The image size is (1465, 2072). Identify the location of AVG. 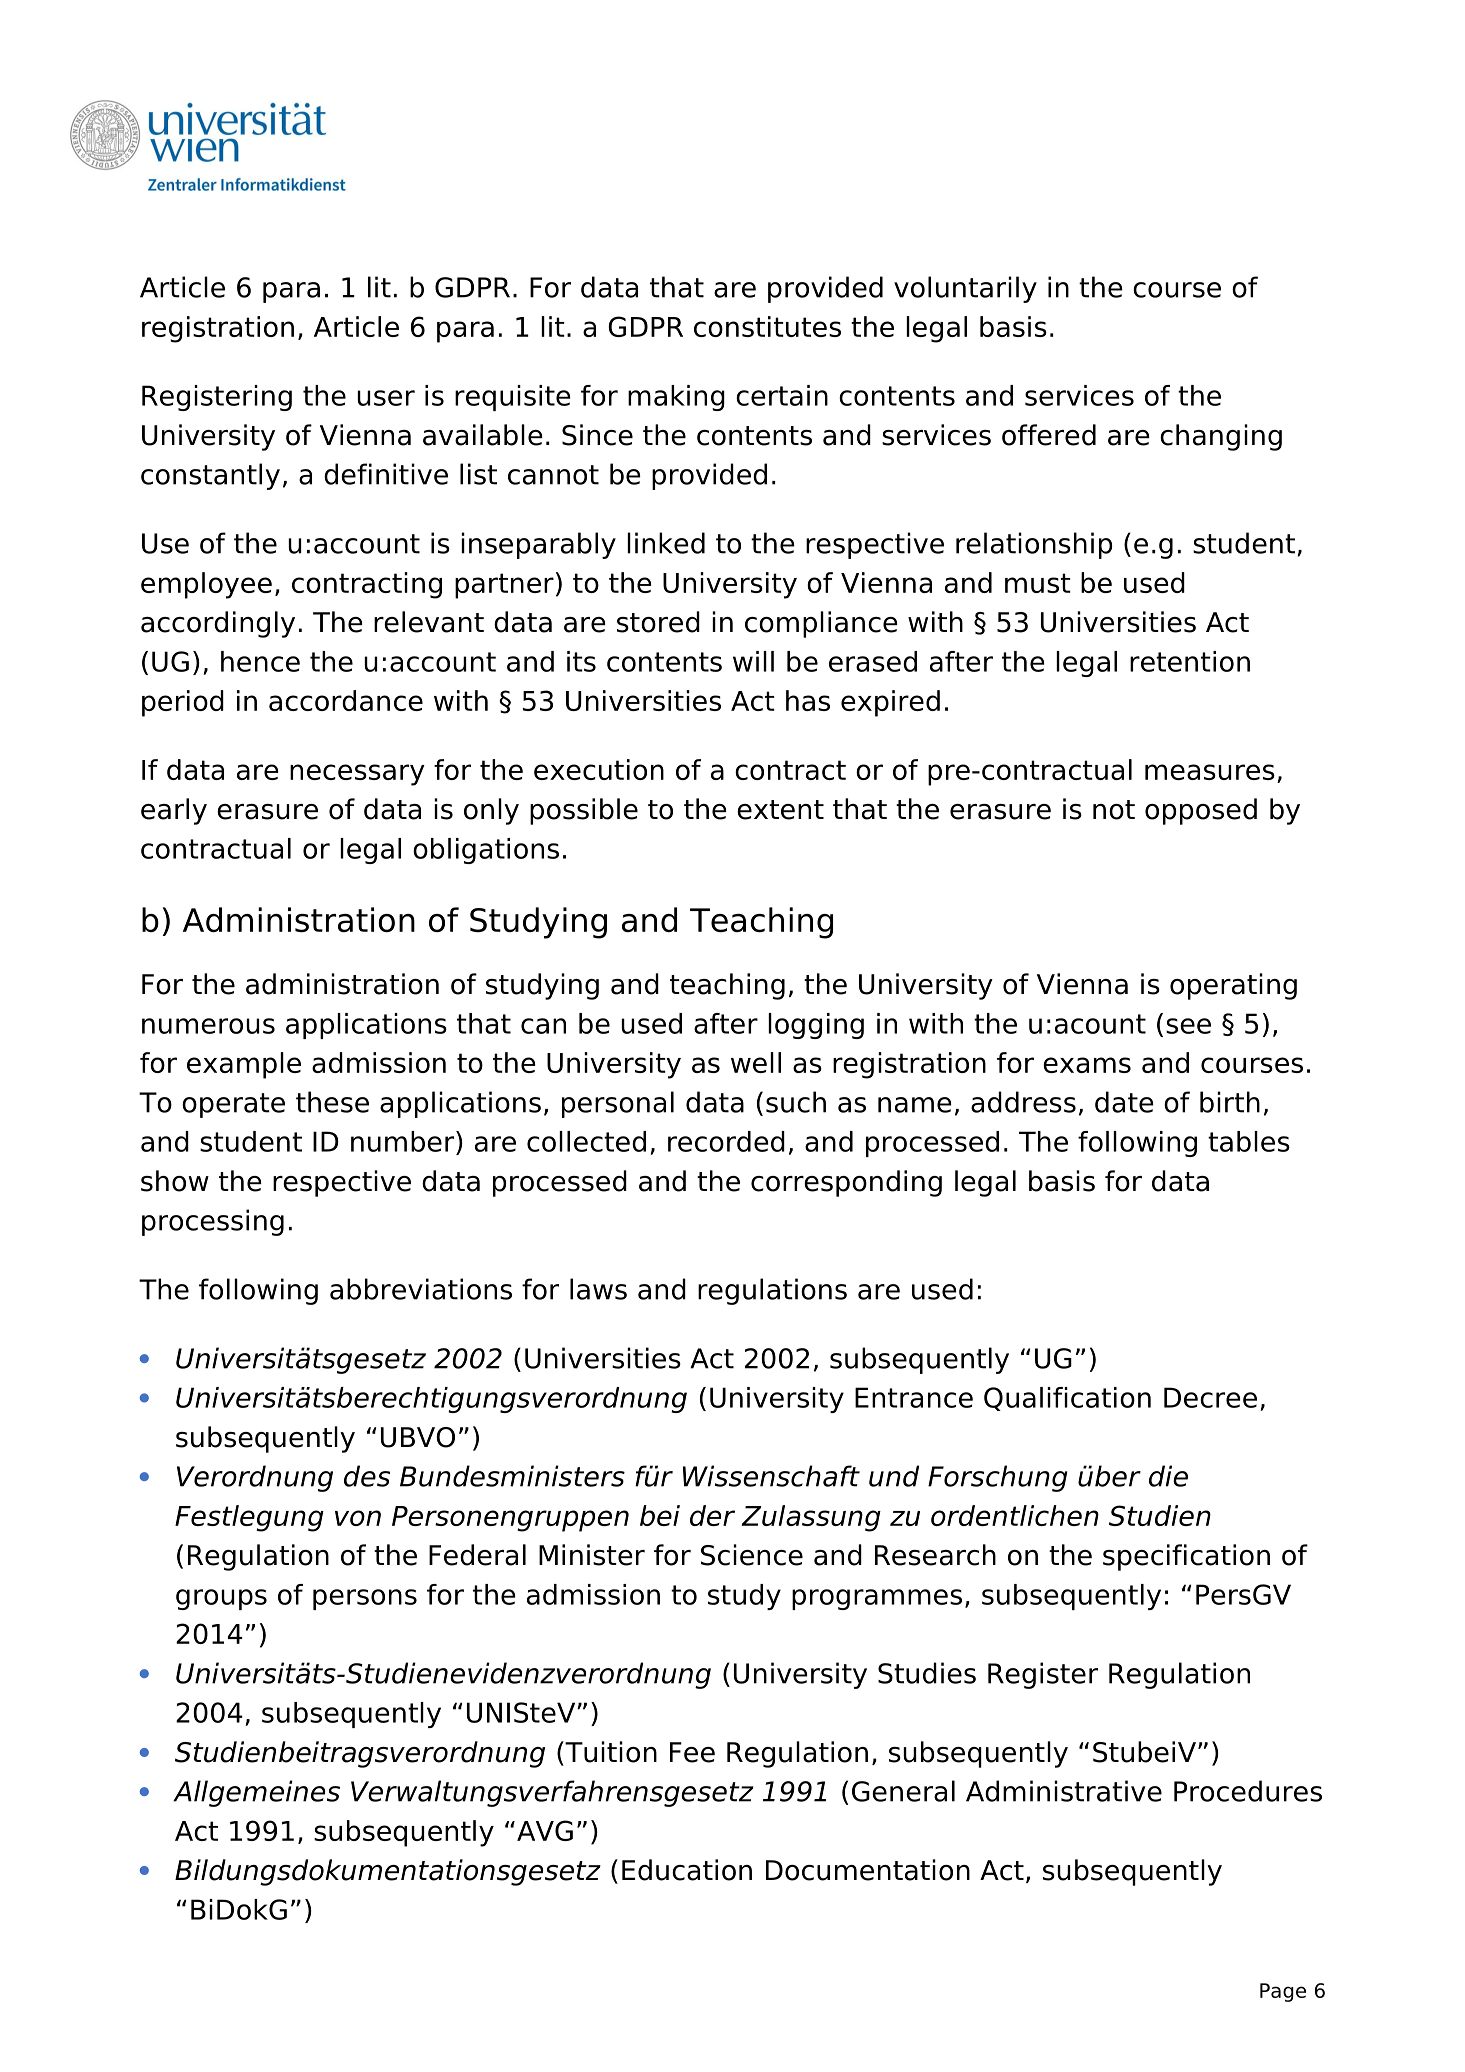
(545, 1830).
